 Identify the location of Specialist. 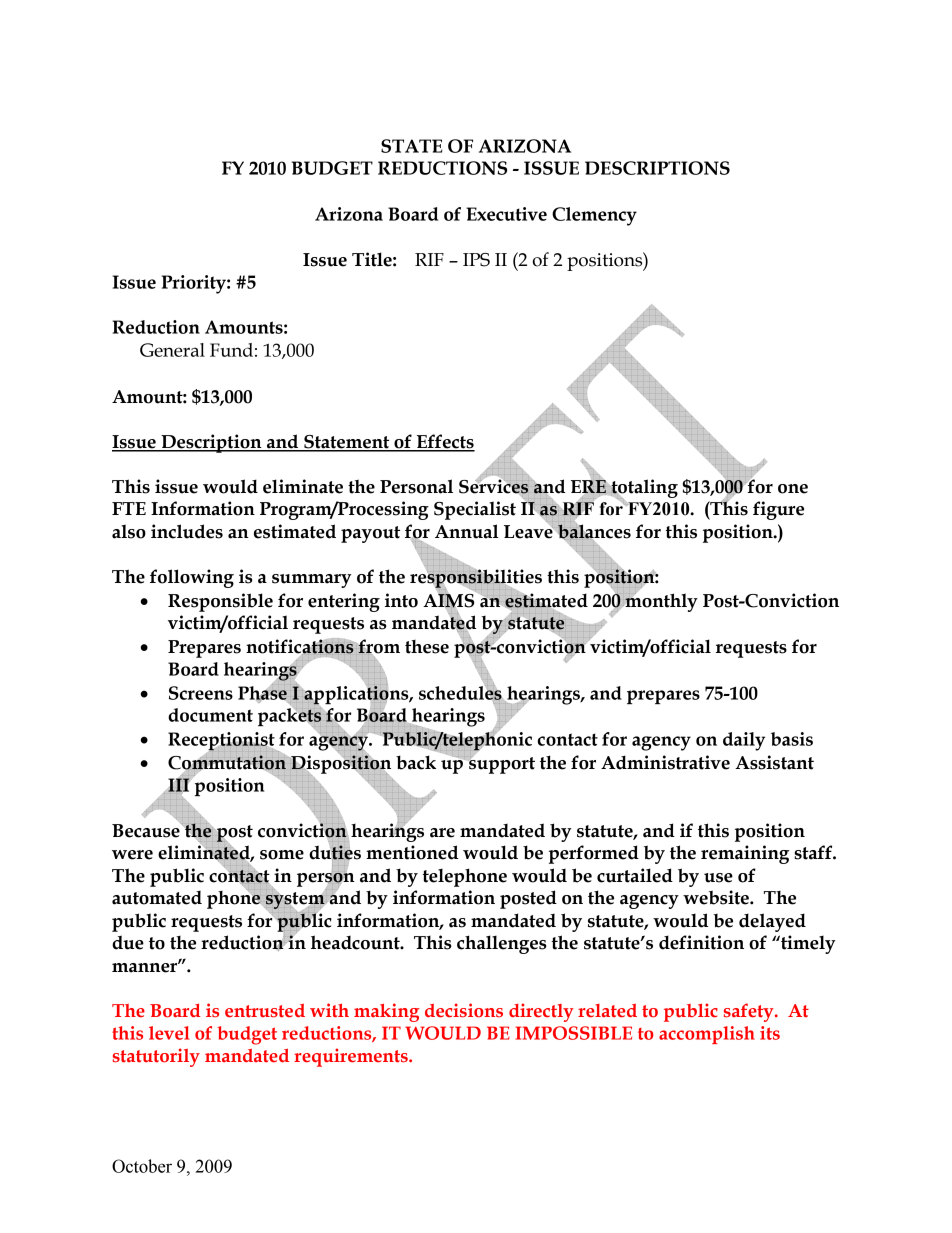
(475, 510).
